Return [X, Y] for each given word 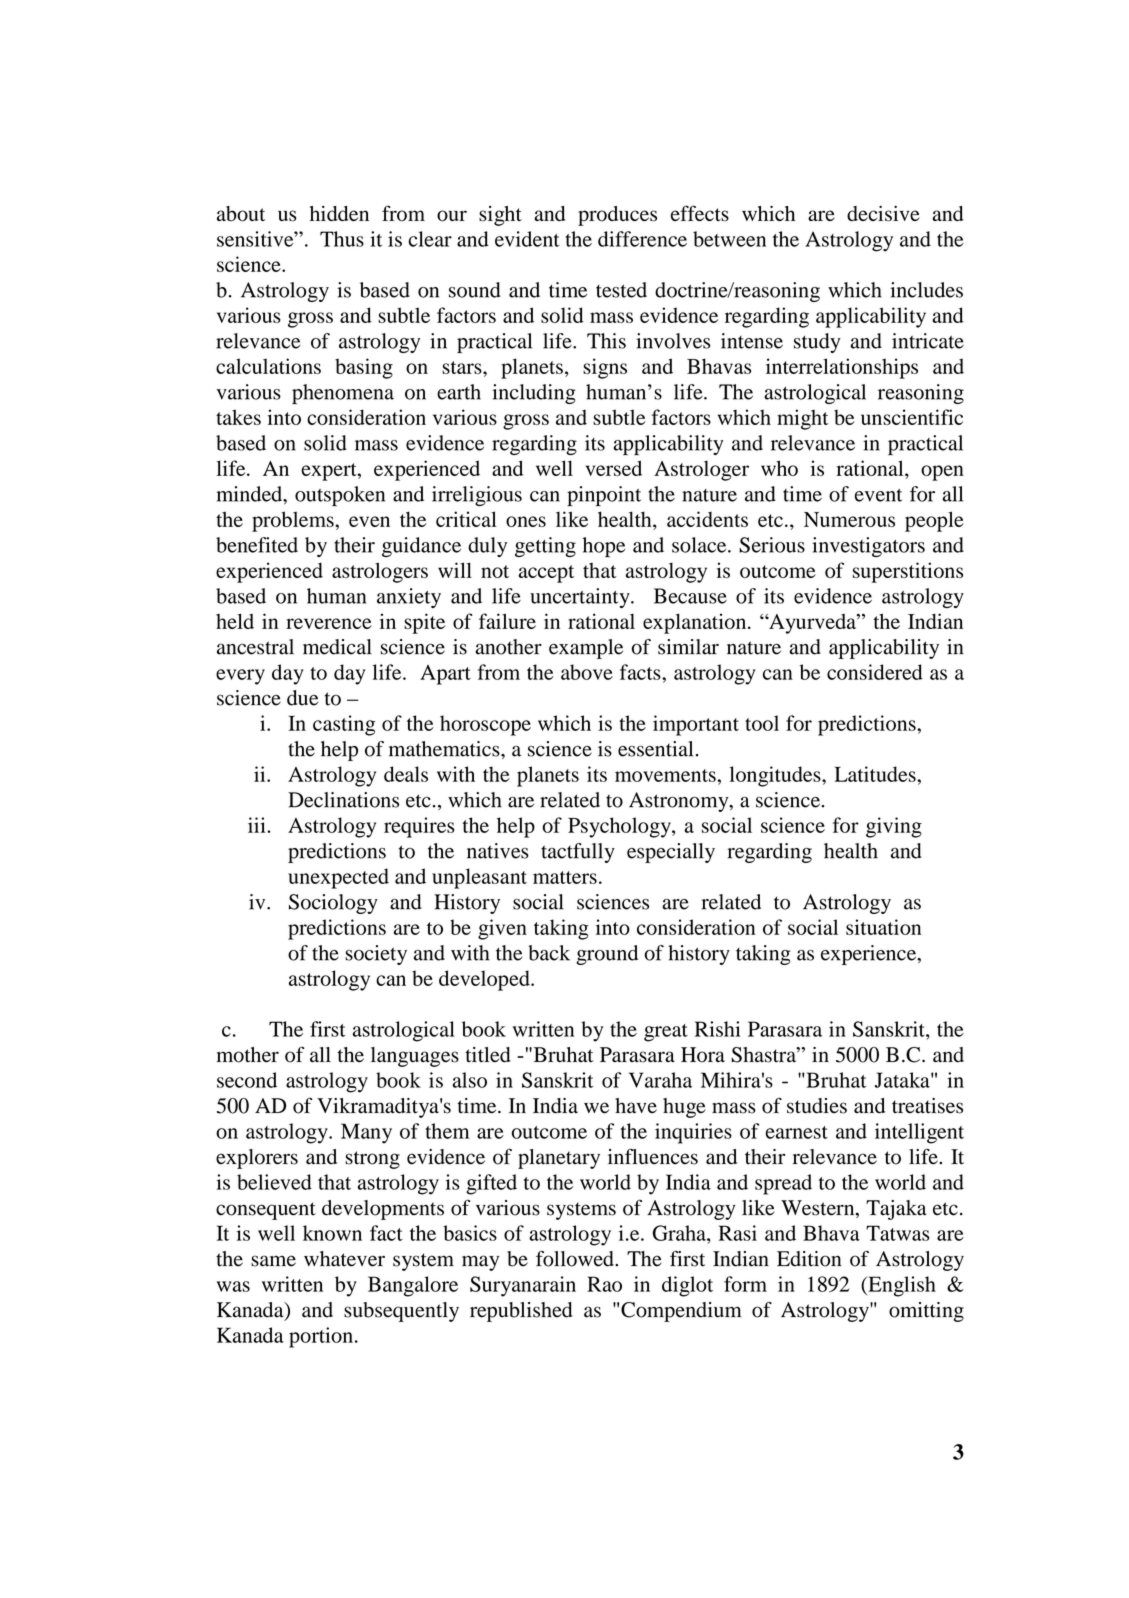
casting [344, 725]
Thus [342, 239]
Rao [604, 1284]
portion [321, 1337]
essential [655, 749]
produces [617, 216]
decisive [883, 213]
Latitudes [876, 774]
